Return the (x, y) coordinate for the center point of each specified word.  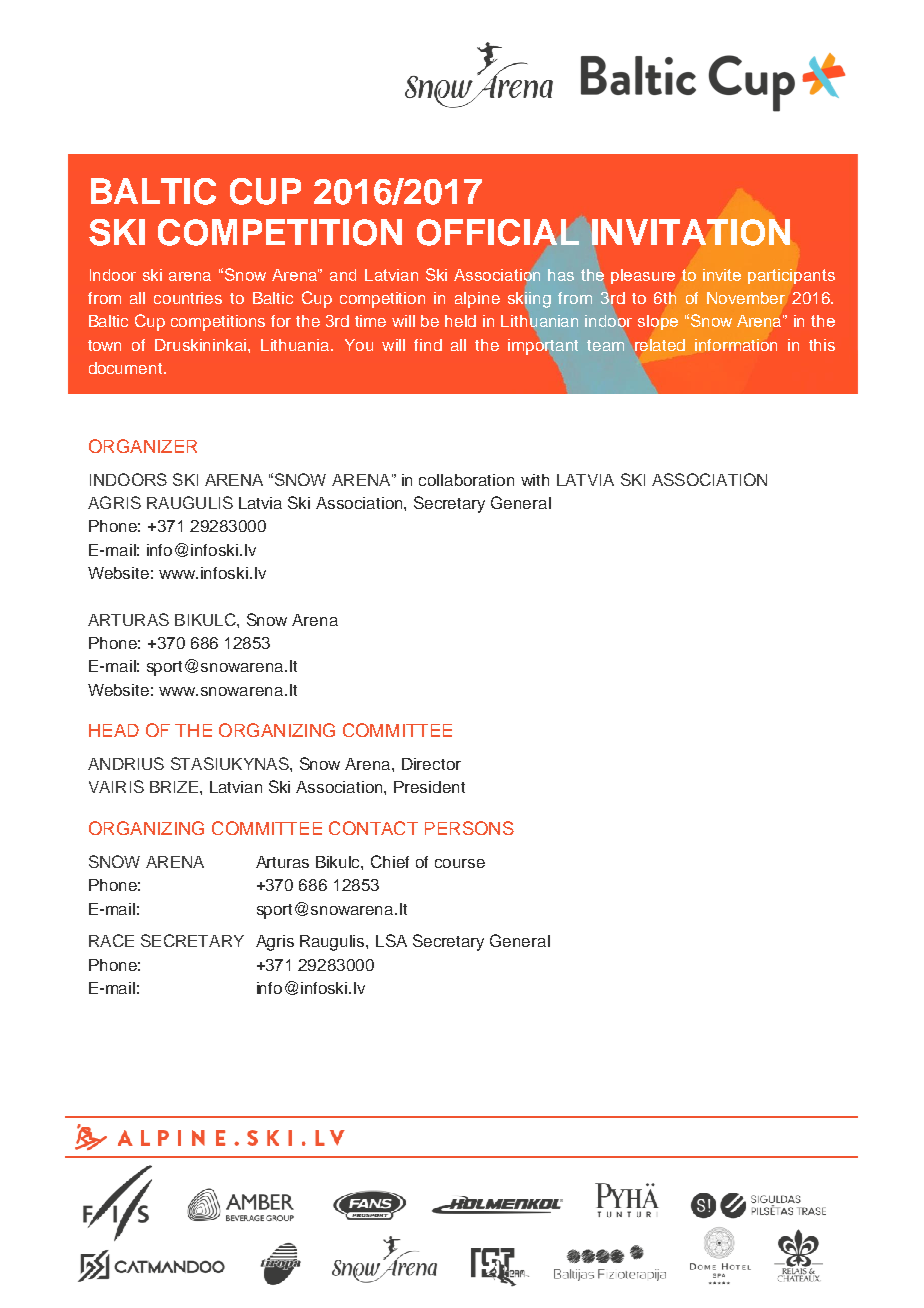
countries (188, 298)
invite (722, 275)
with (535, 480)
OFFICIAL (498, 232)
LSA (391, 940)
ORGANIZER (143, 446)
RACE (111, 940)
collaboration (466, 480)
